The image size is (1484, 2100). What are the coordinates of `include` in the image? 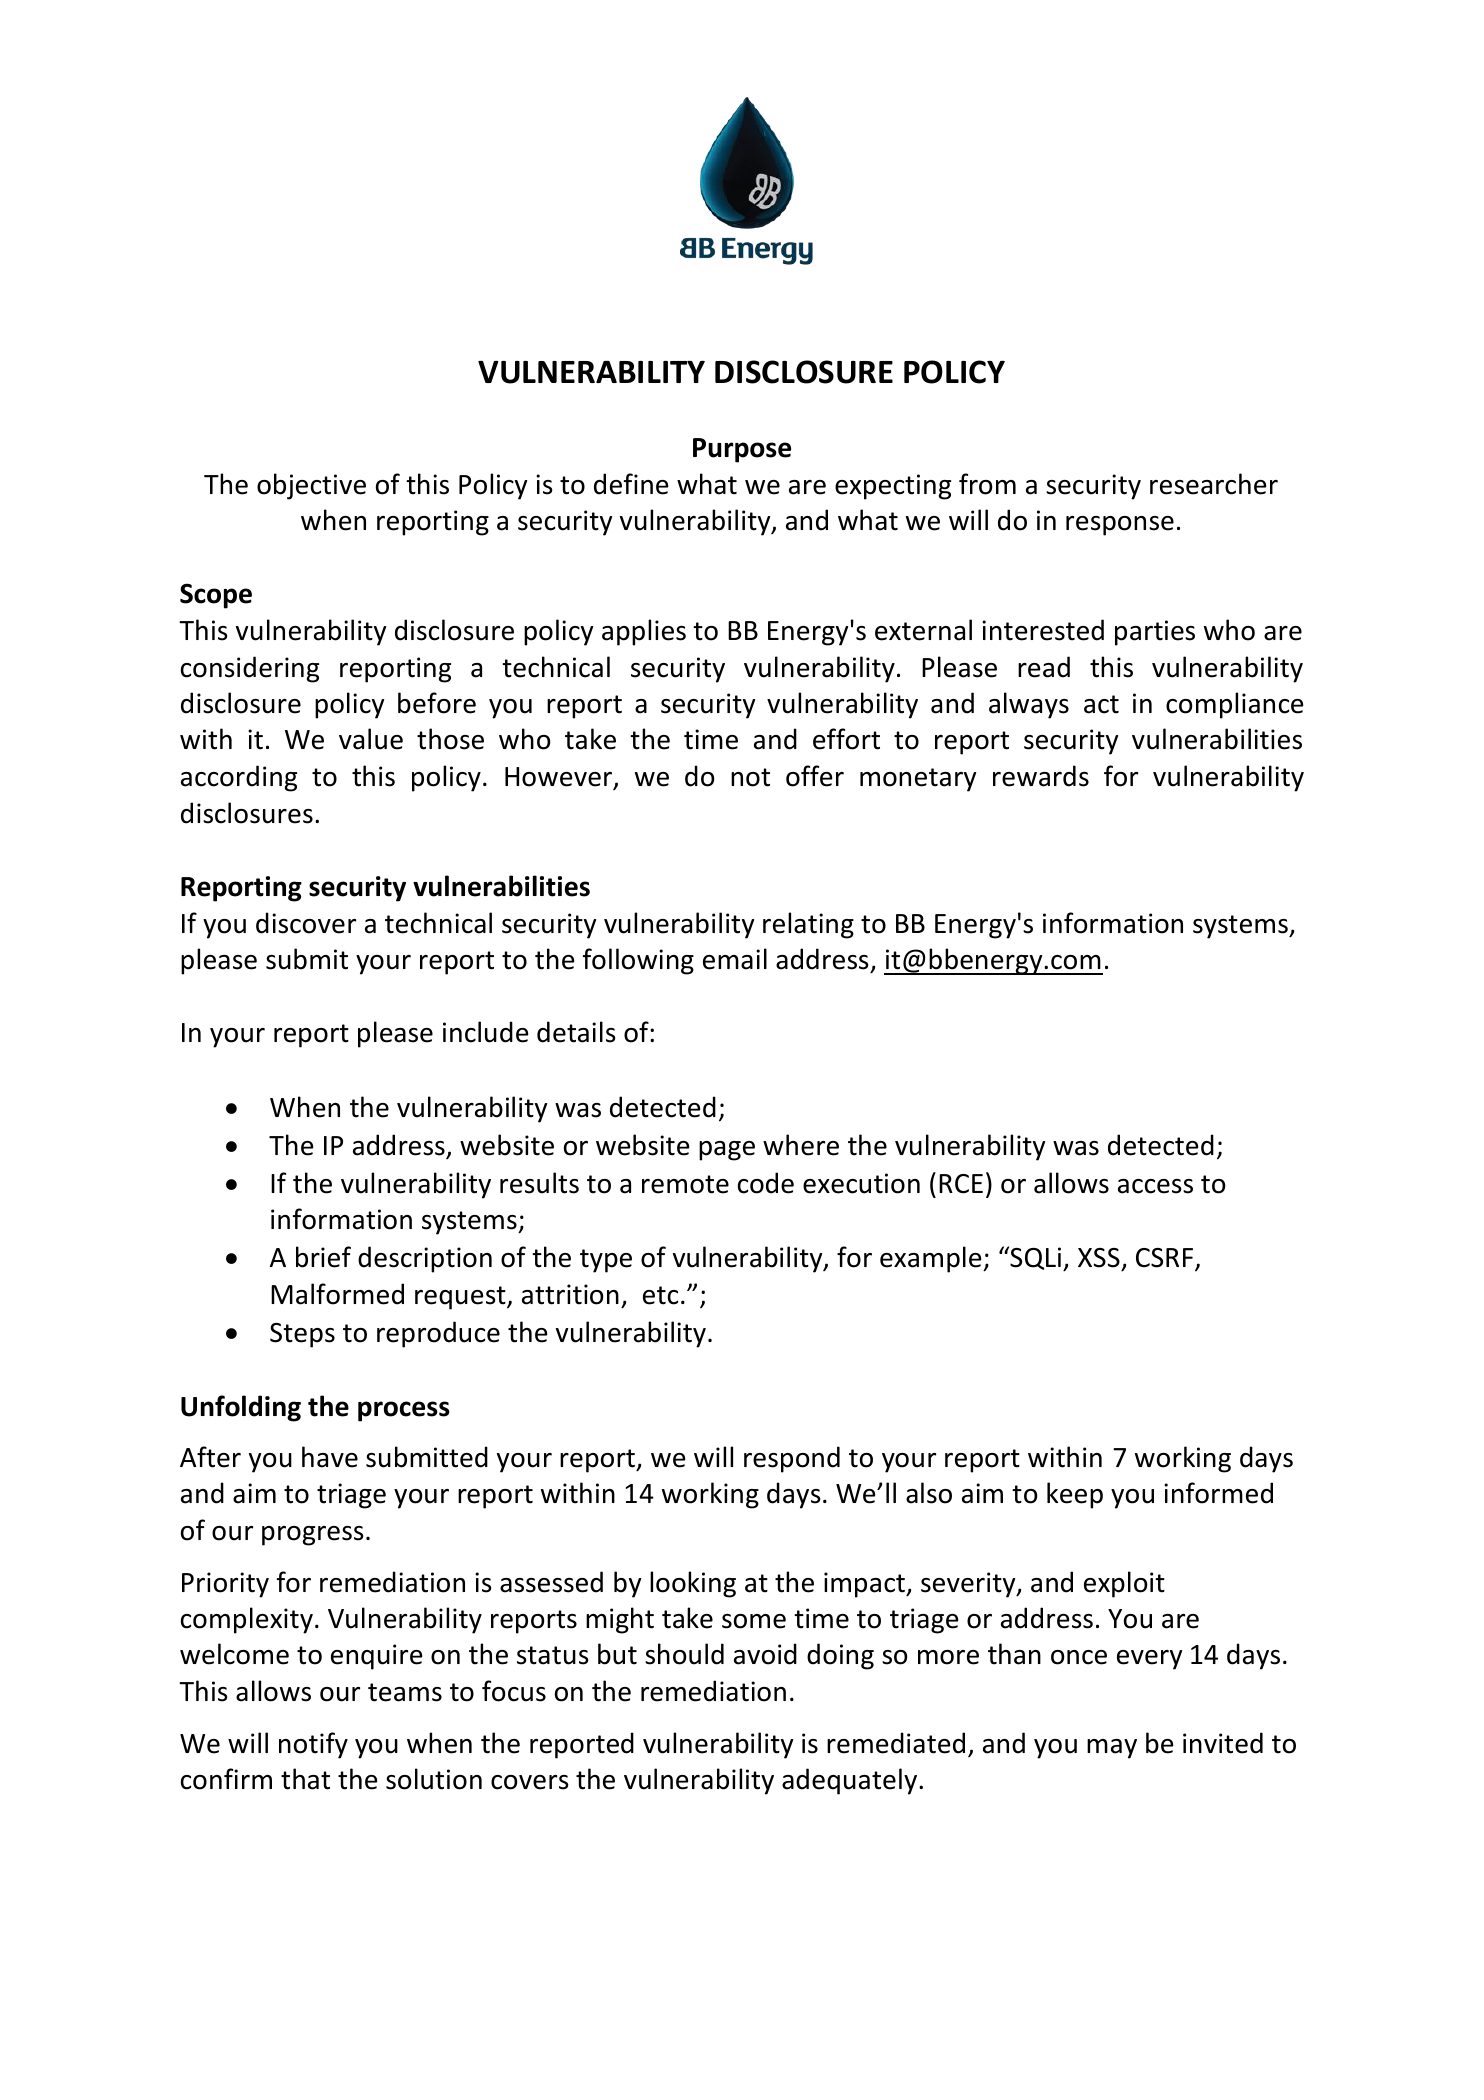 It's located at (485, 1032).
